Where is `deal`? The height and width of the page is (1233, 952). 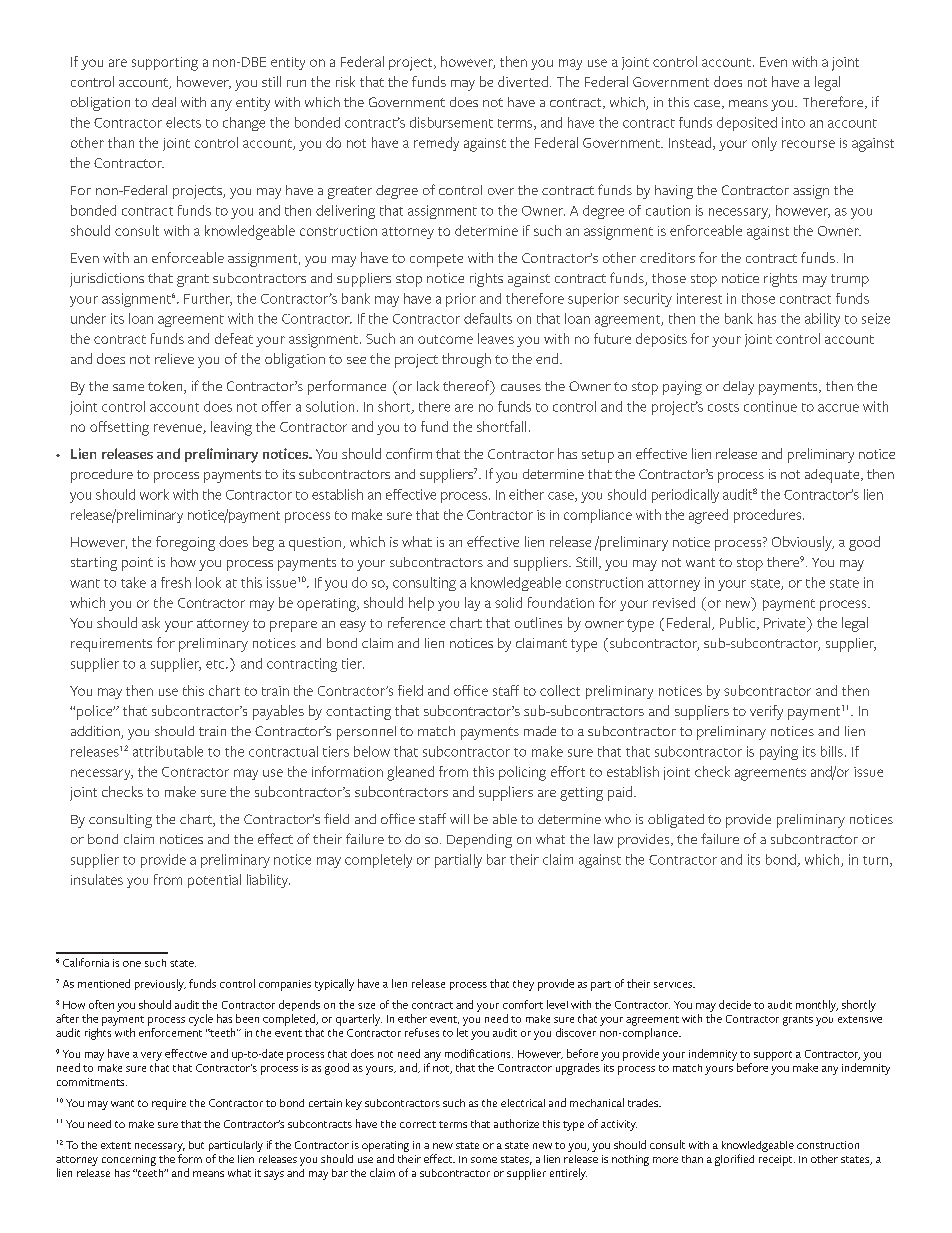
deal is located at coordinates (164, 102).
